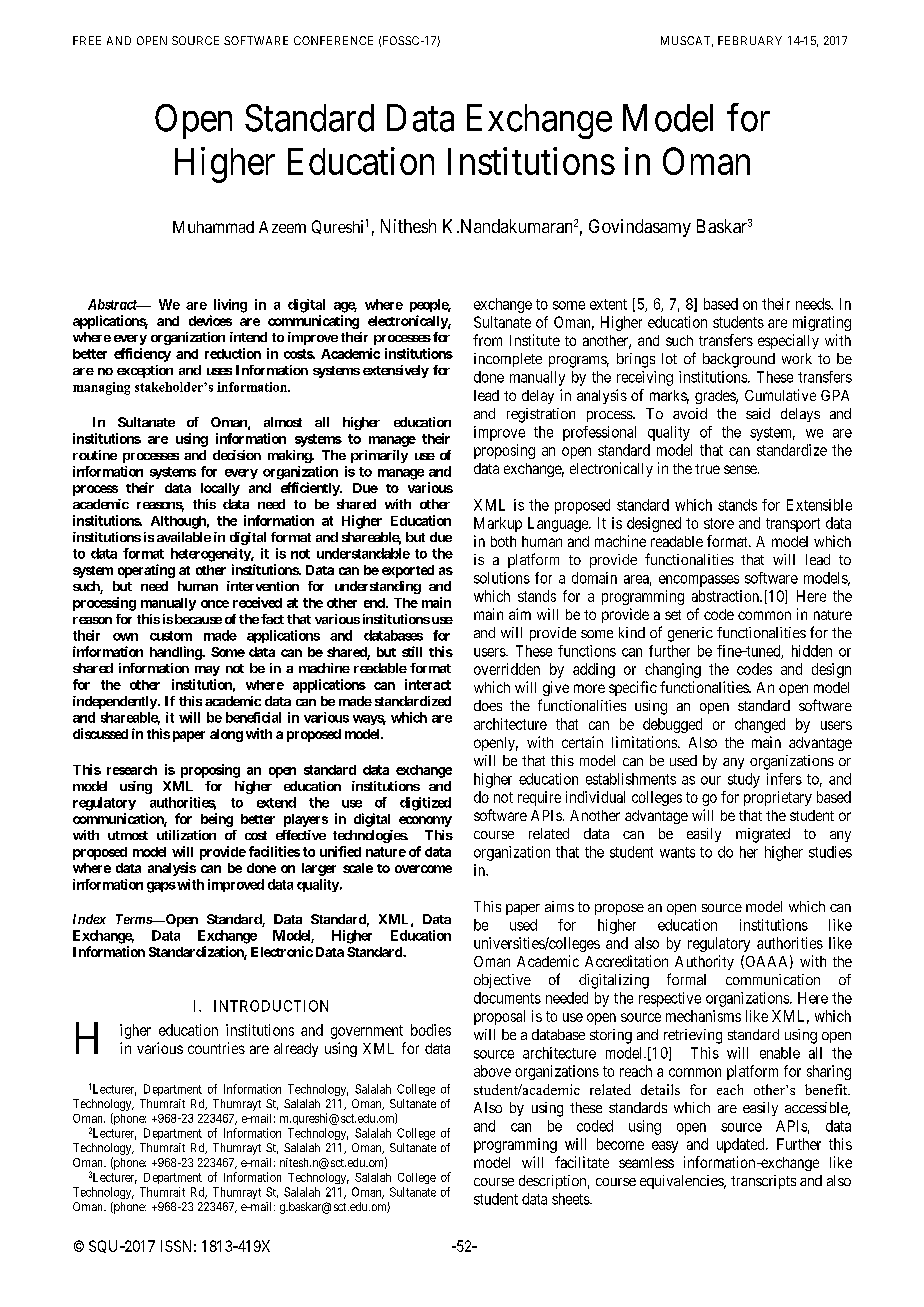 This screenshot has height=1307, width=924. I want to click on store, so click(719, 523).
